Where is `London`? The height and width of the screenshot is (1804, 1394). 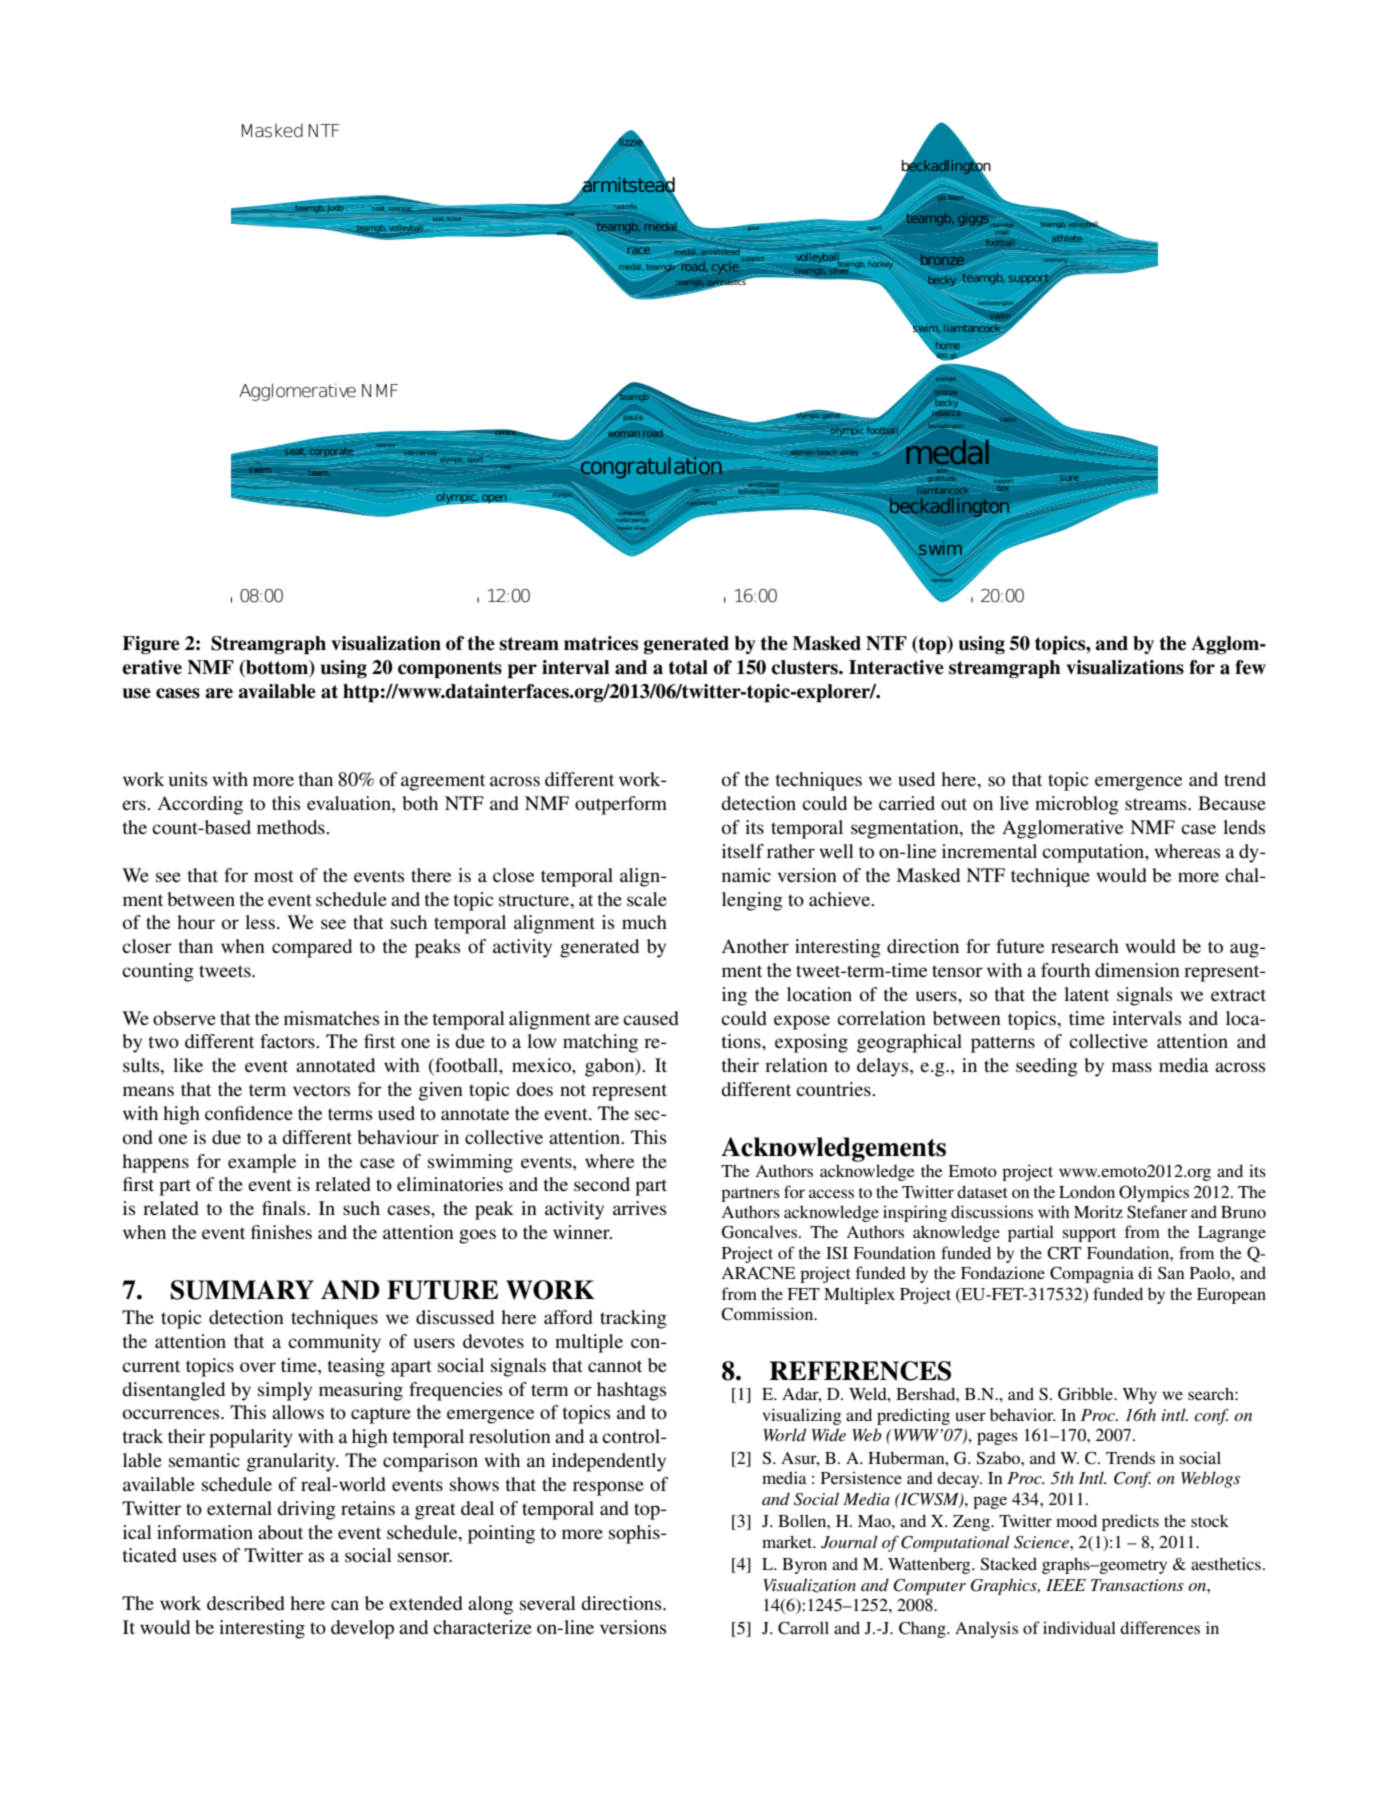 London is located at coordinates (1087, 1191).
